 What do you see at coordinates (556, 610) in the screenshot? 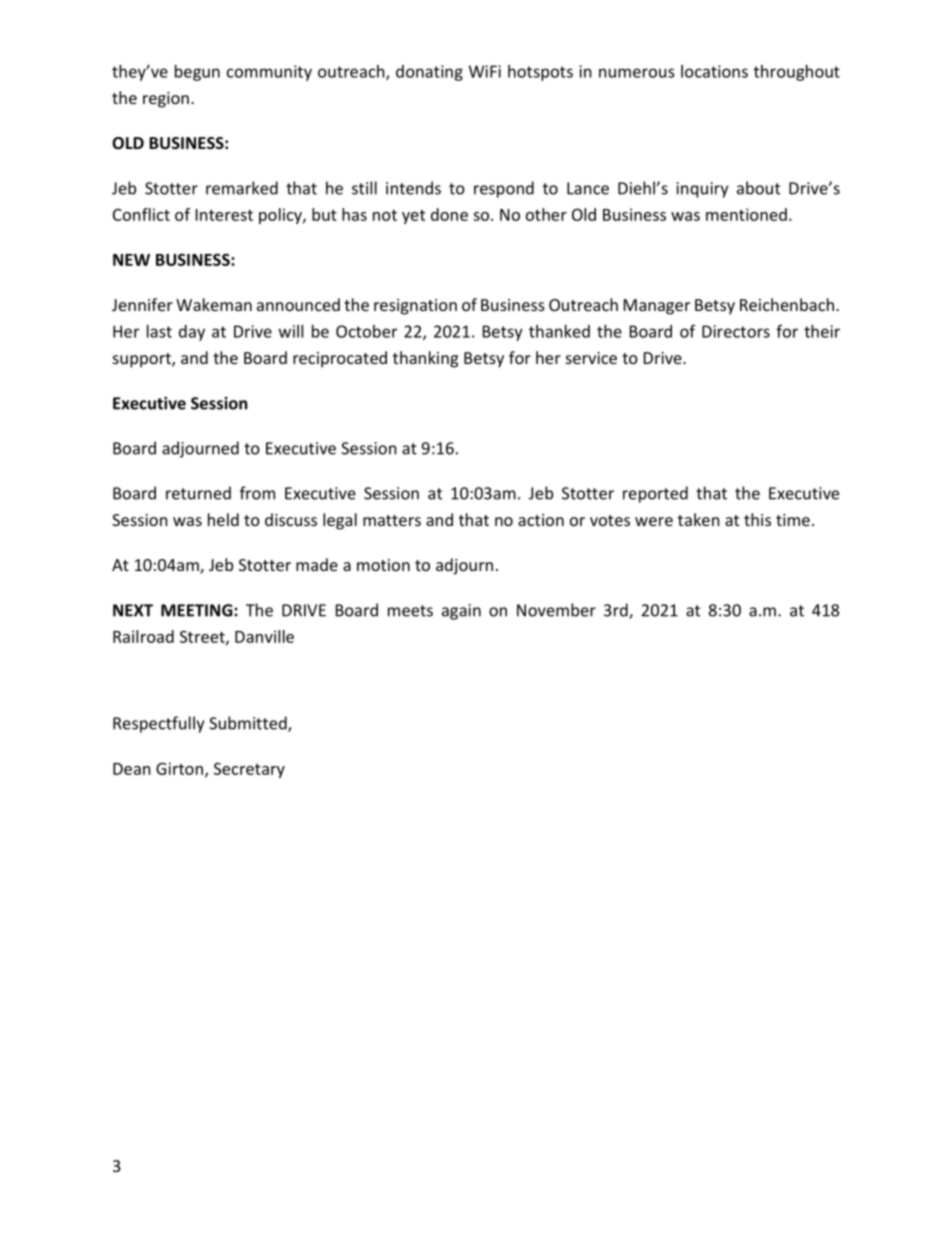
I see `November` at bounding box center [556, 610].
